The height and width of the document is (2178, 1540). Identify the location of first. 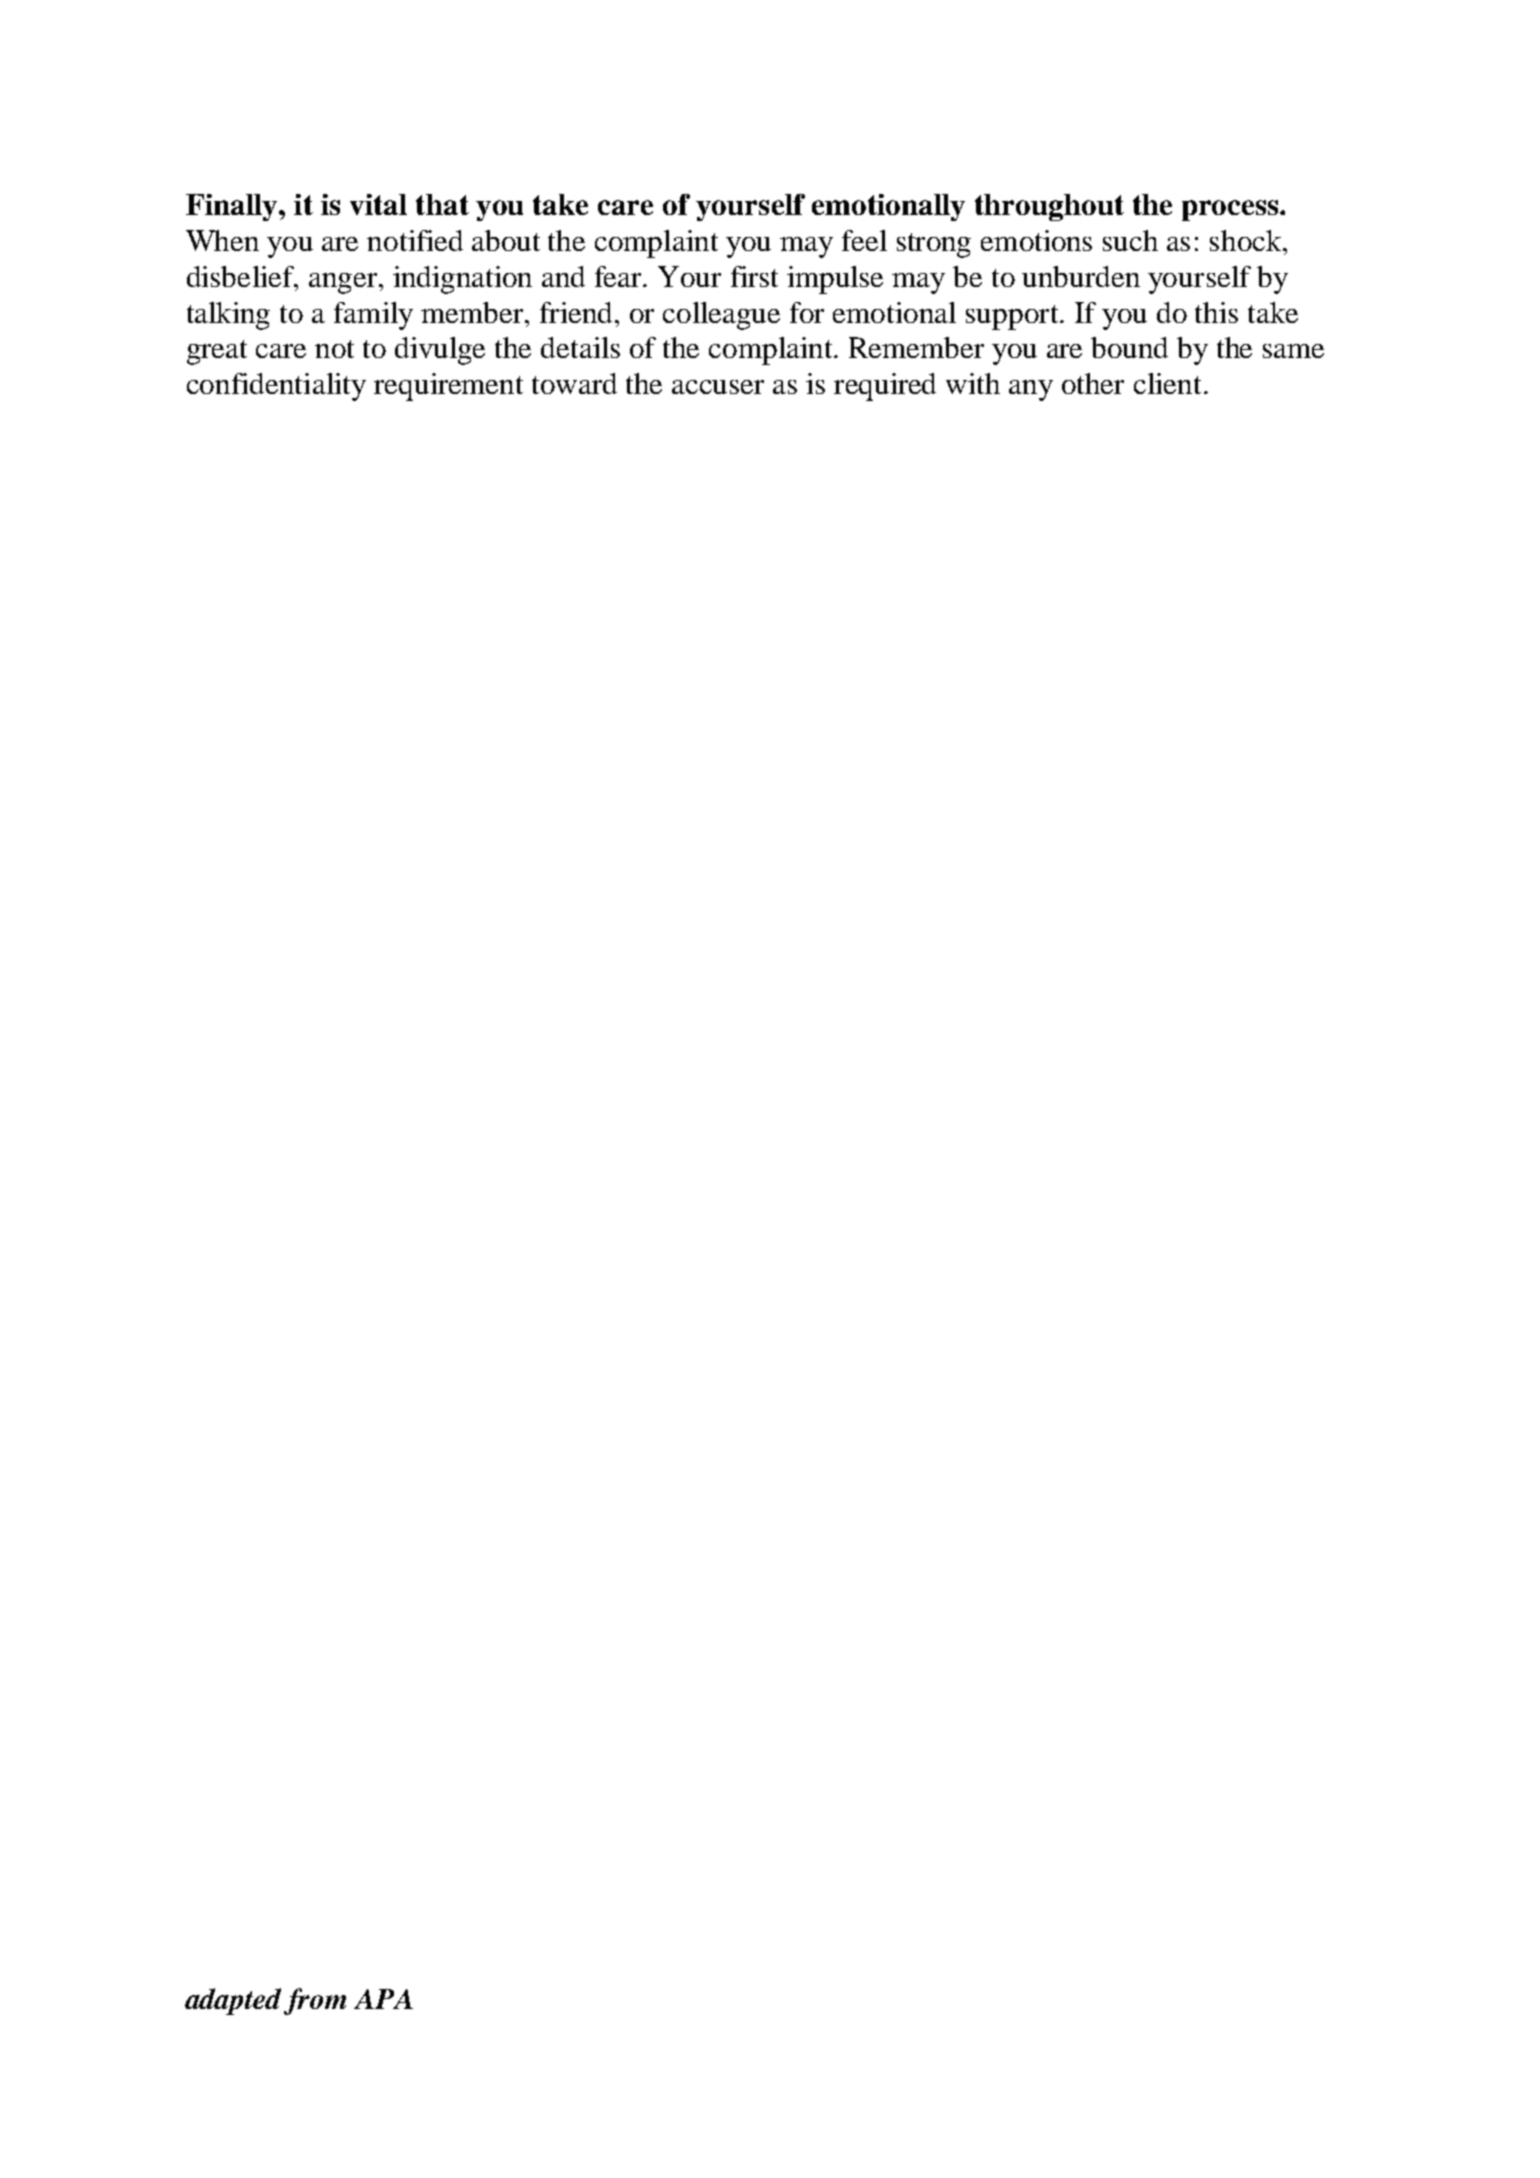
(754, 276).
